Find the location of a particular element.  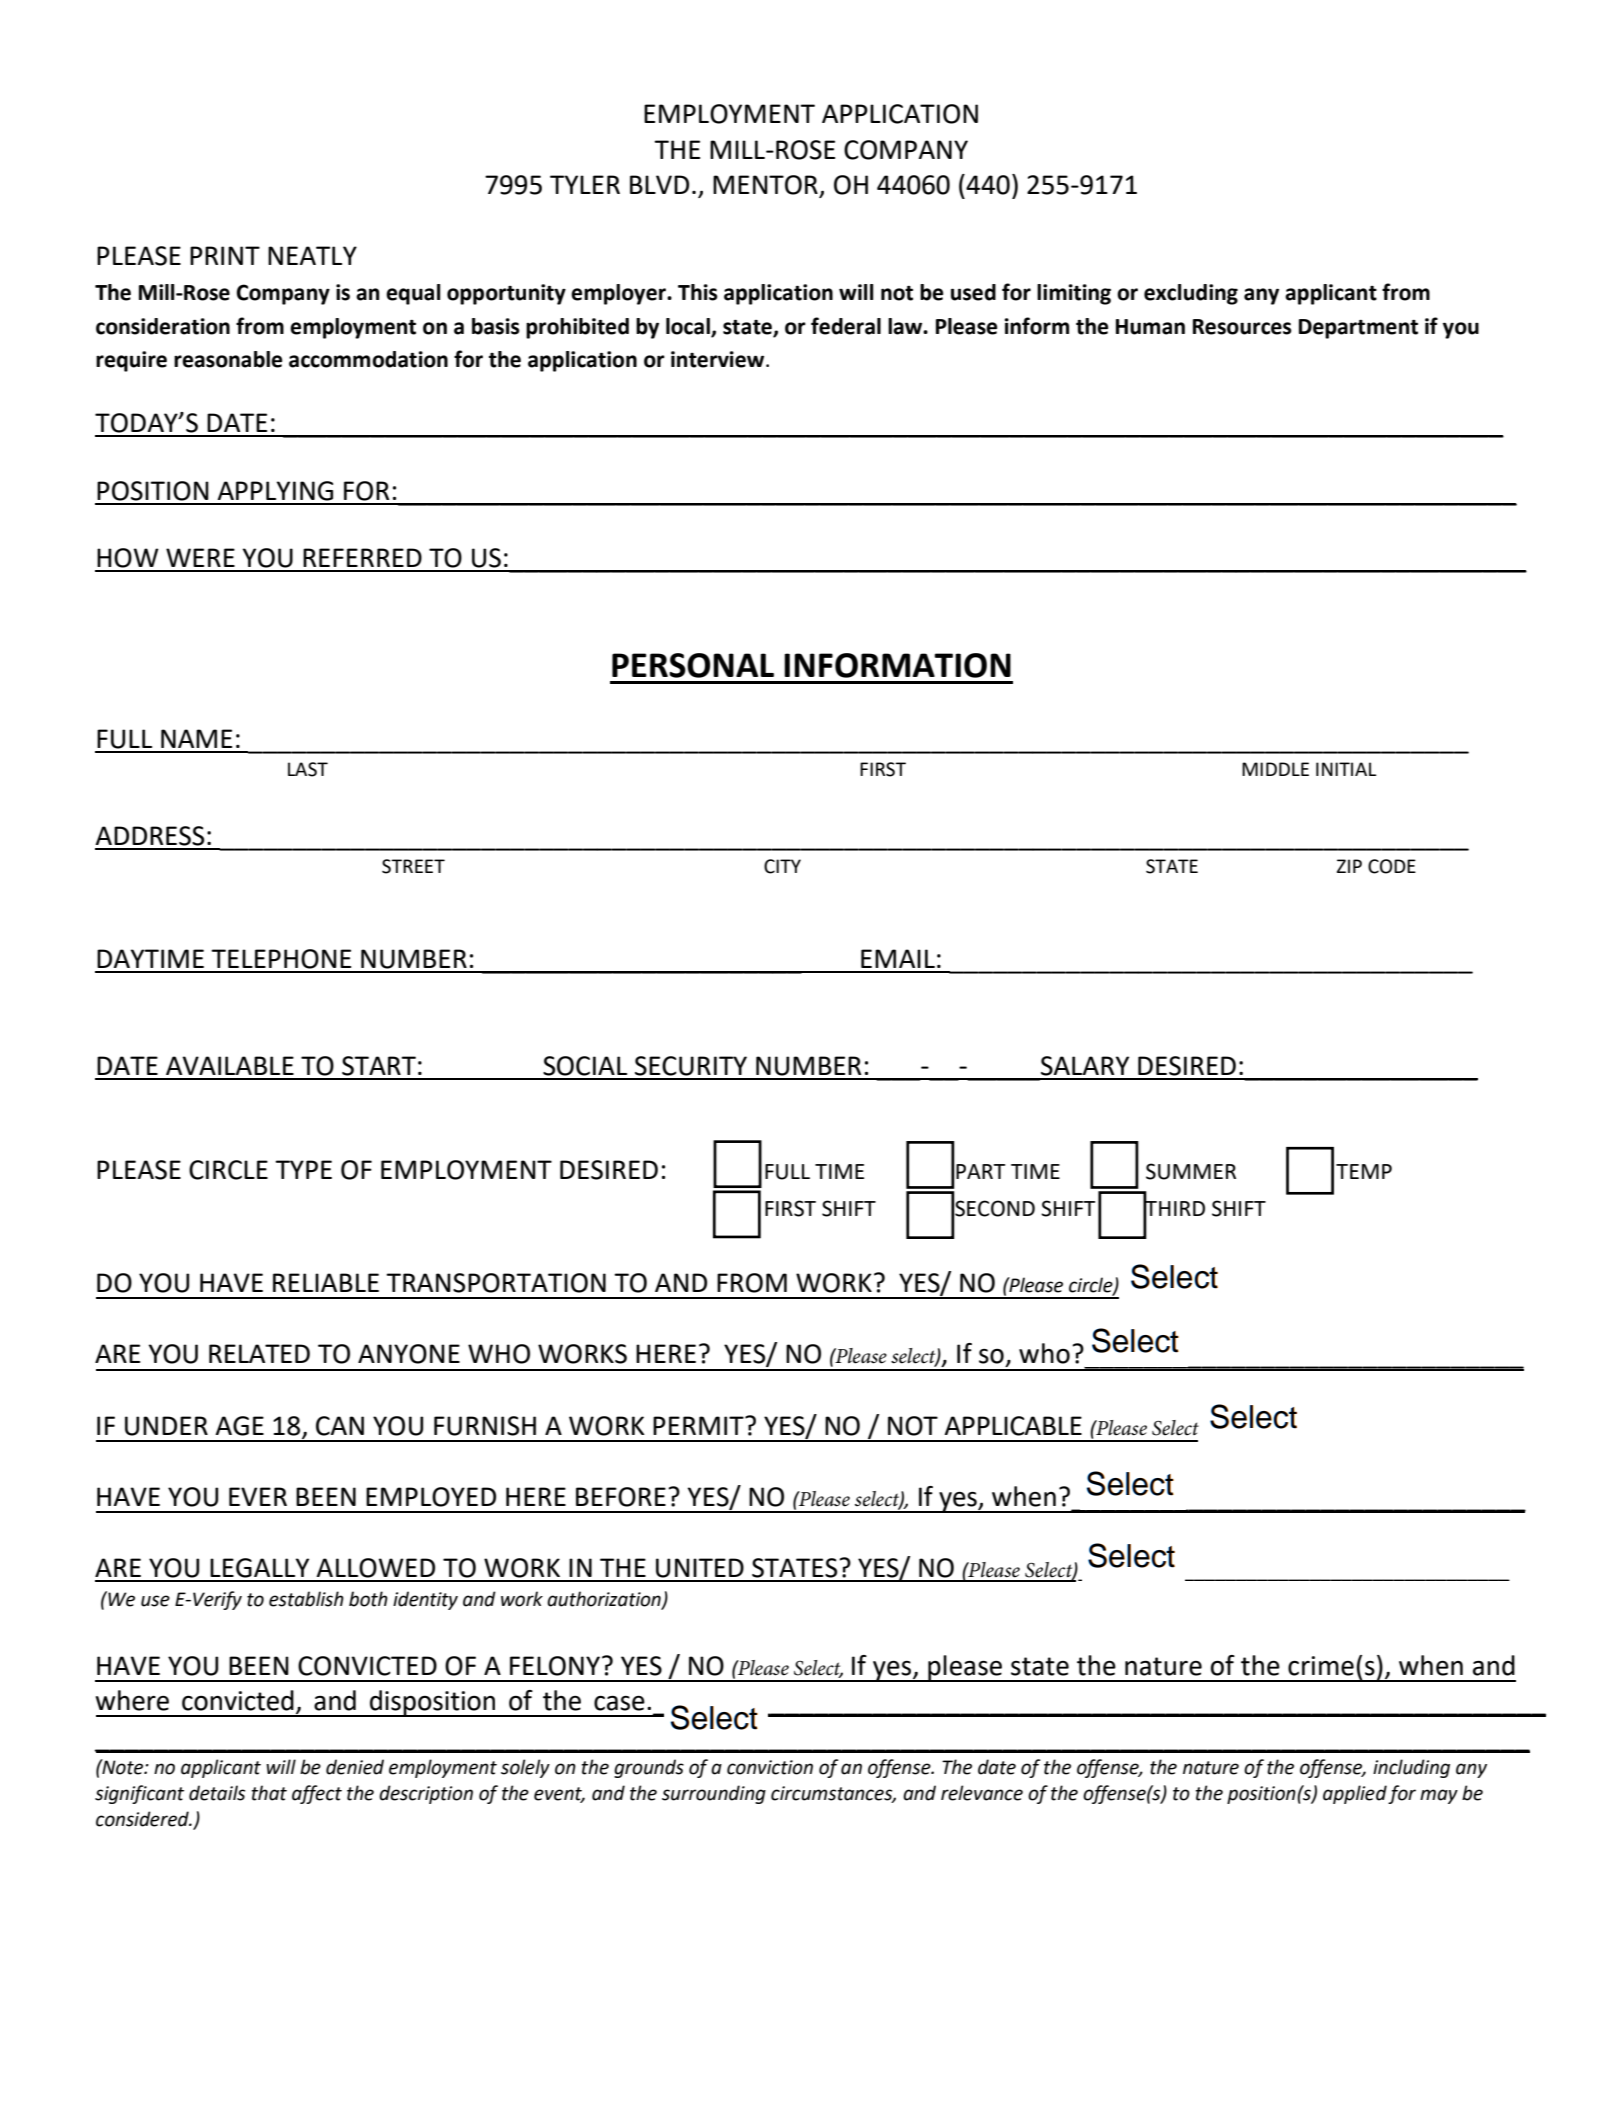

MENTOR is located at coordinates (766, 186).
